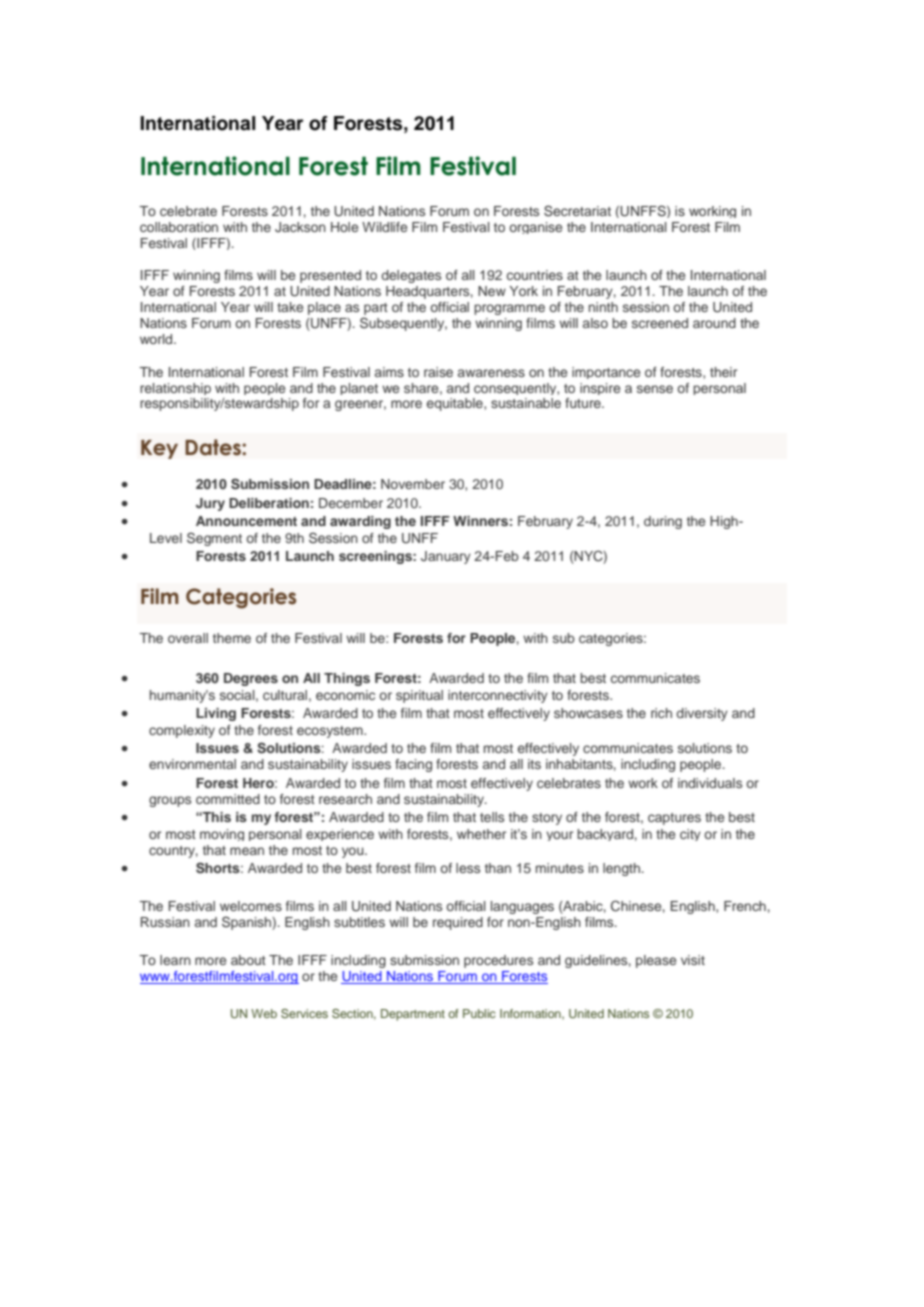 The width and height of the document is (924, 1307). What do you see at coordinates (446, 557) in the document?
I see `January` at bounding box center [446, 557].
